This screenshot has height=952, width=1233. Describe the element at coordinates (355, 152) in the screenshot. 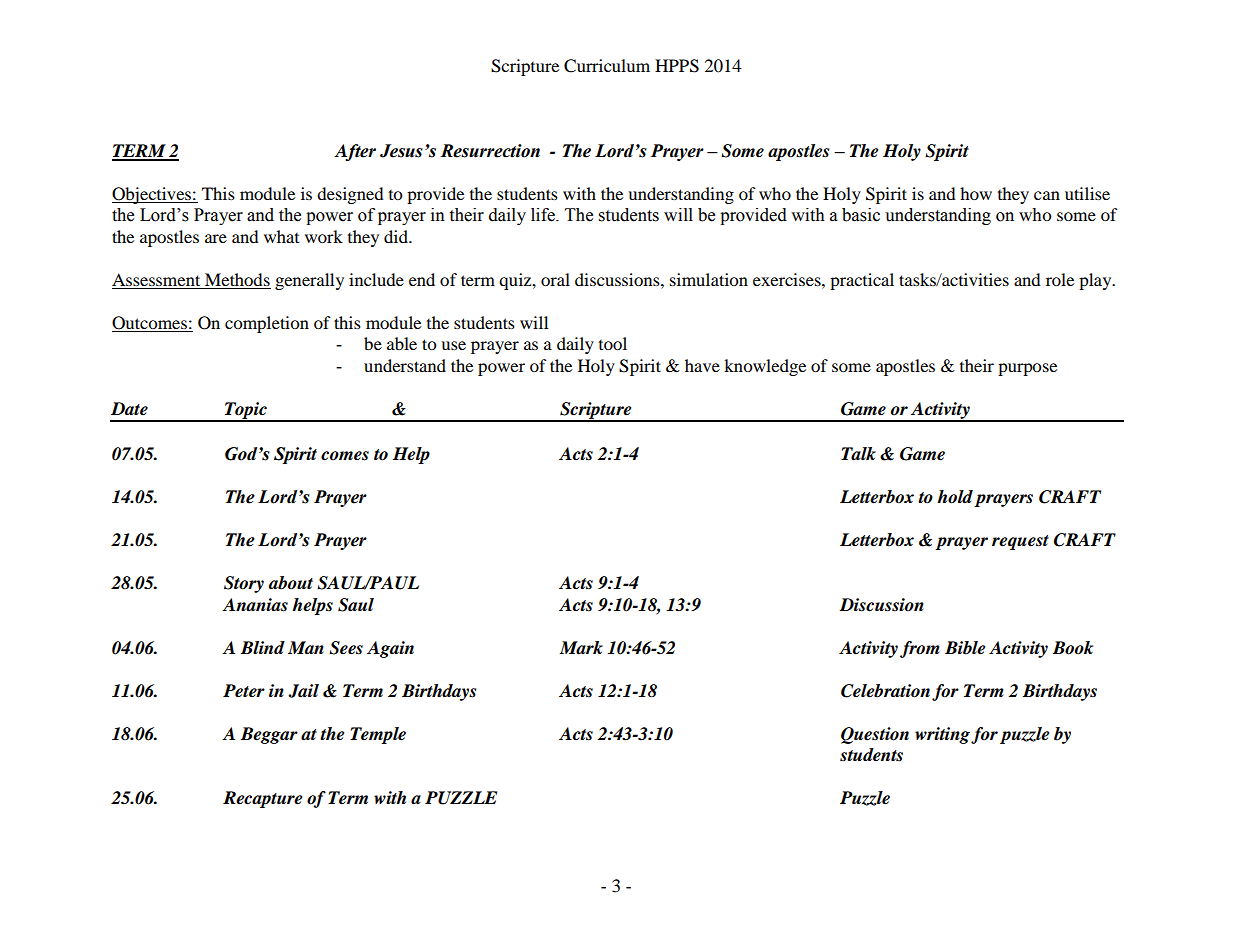

I see `After` at that location.
